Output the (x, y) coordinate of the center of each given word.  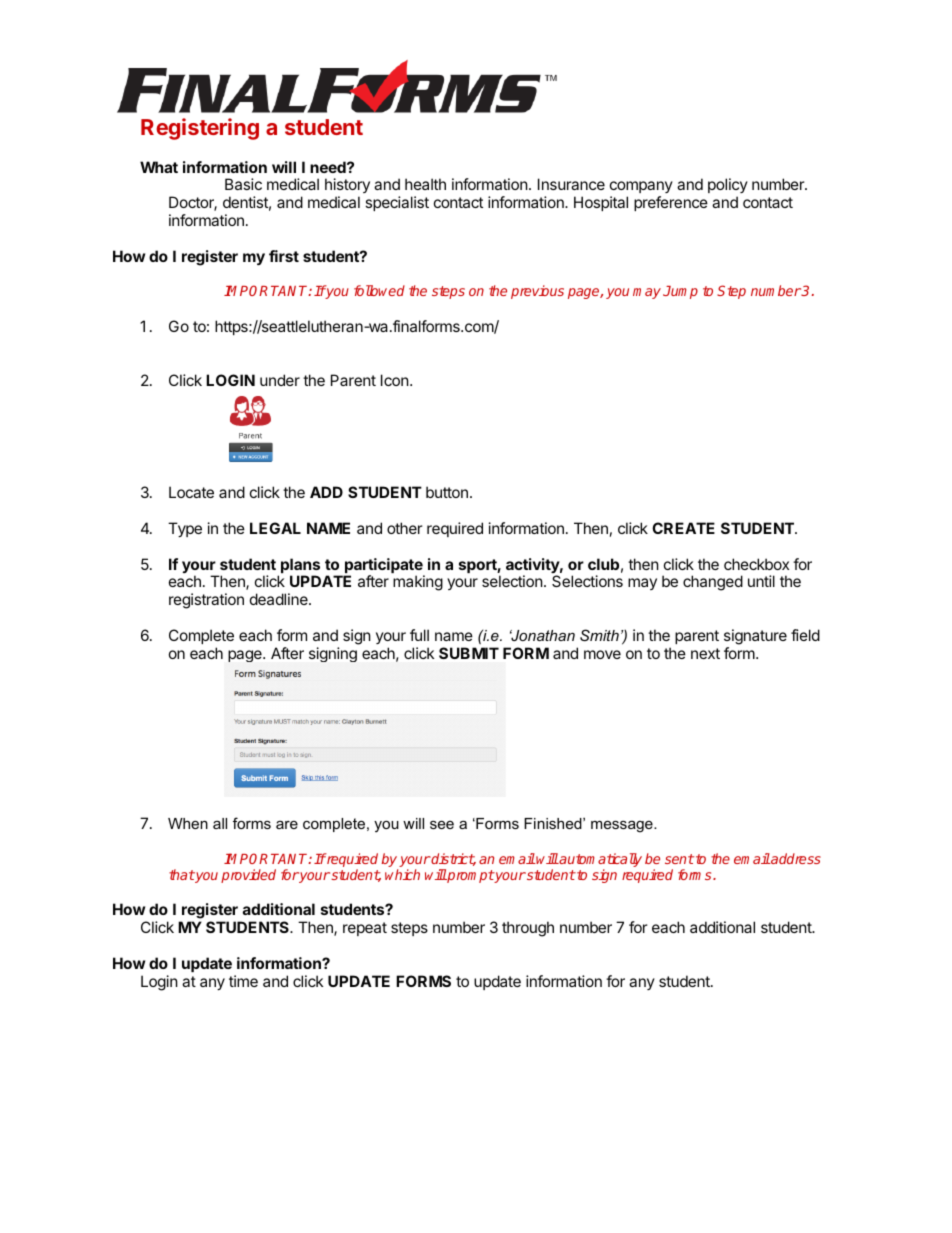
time (243, 981)
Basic (243, 184)
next (705, 653)
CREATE (683, 528)
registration (206, 601)
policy (728, 187)
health (425, 184)
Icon (396, 380)
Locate (191, 492)
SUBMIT (469, 653)
